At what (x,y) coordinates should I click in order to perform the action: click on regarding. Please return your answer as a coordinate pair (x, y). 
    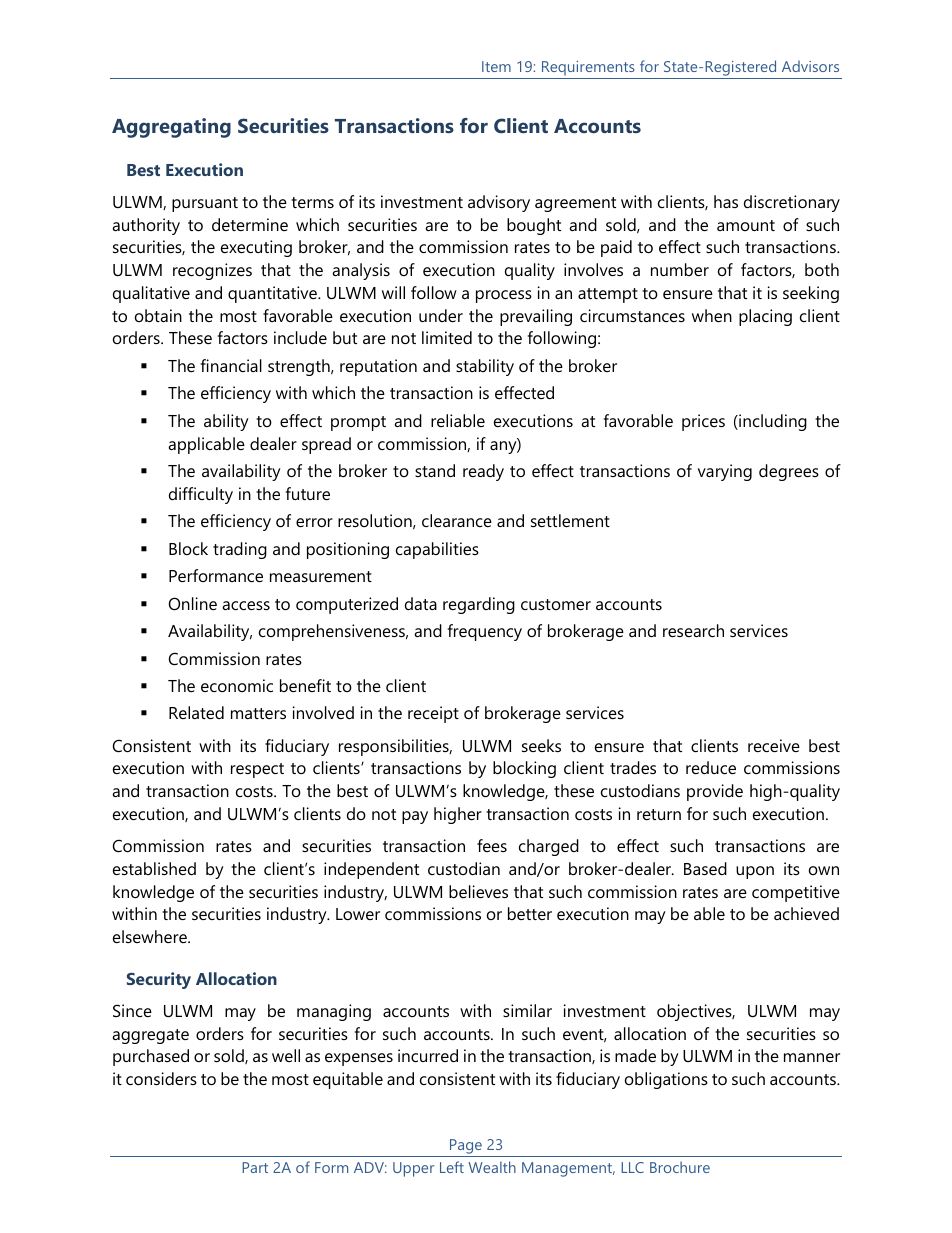
    Looking at the image, I should click on (479, 605).
